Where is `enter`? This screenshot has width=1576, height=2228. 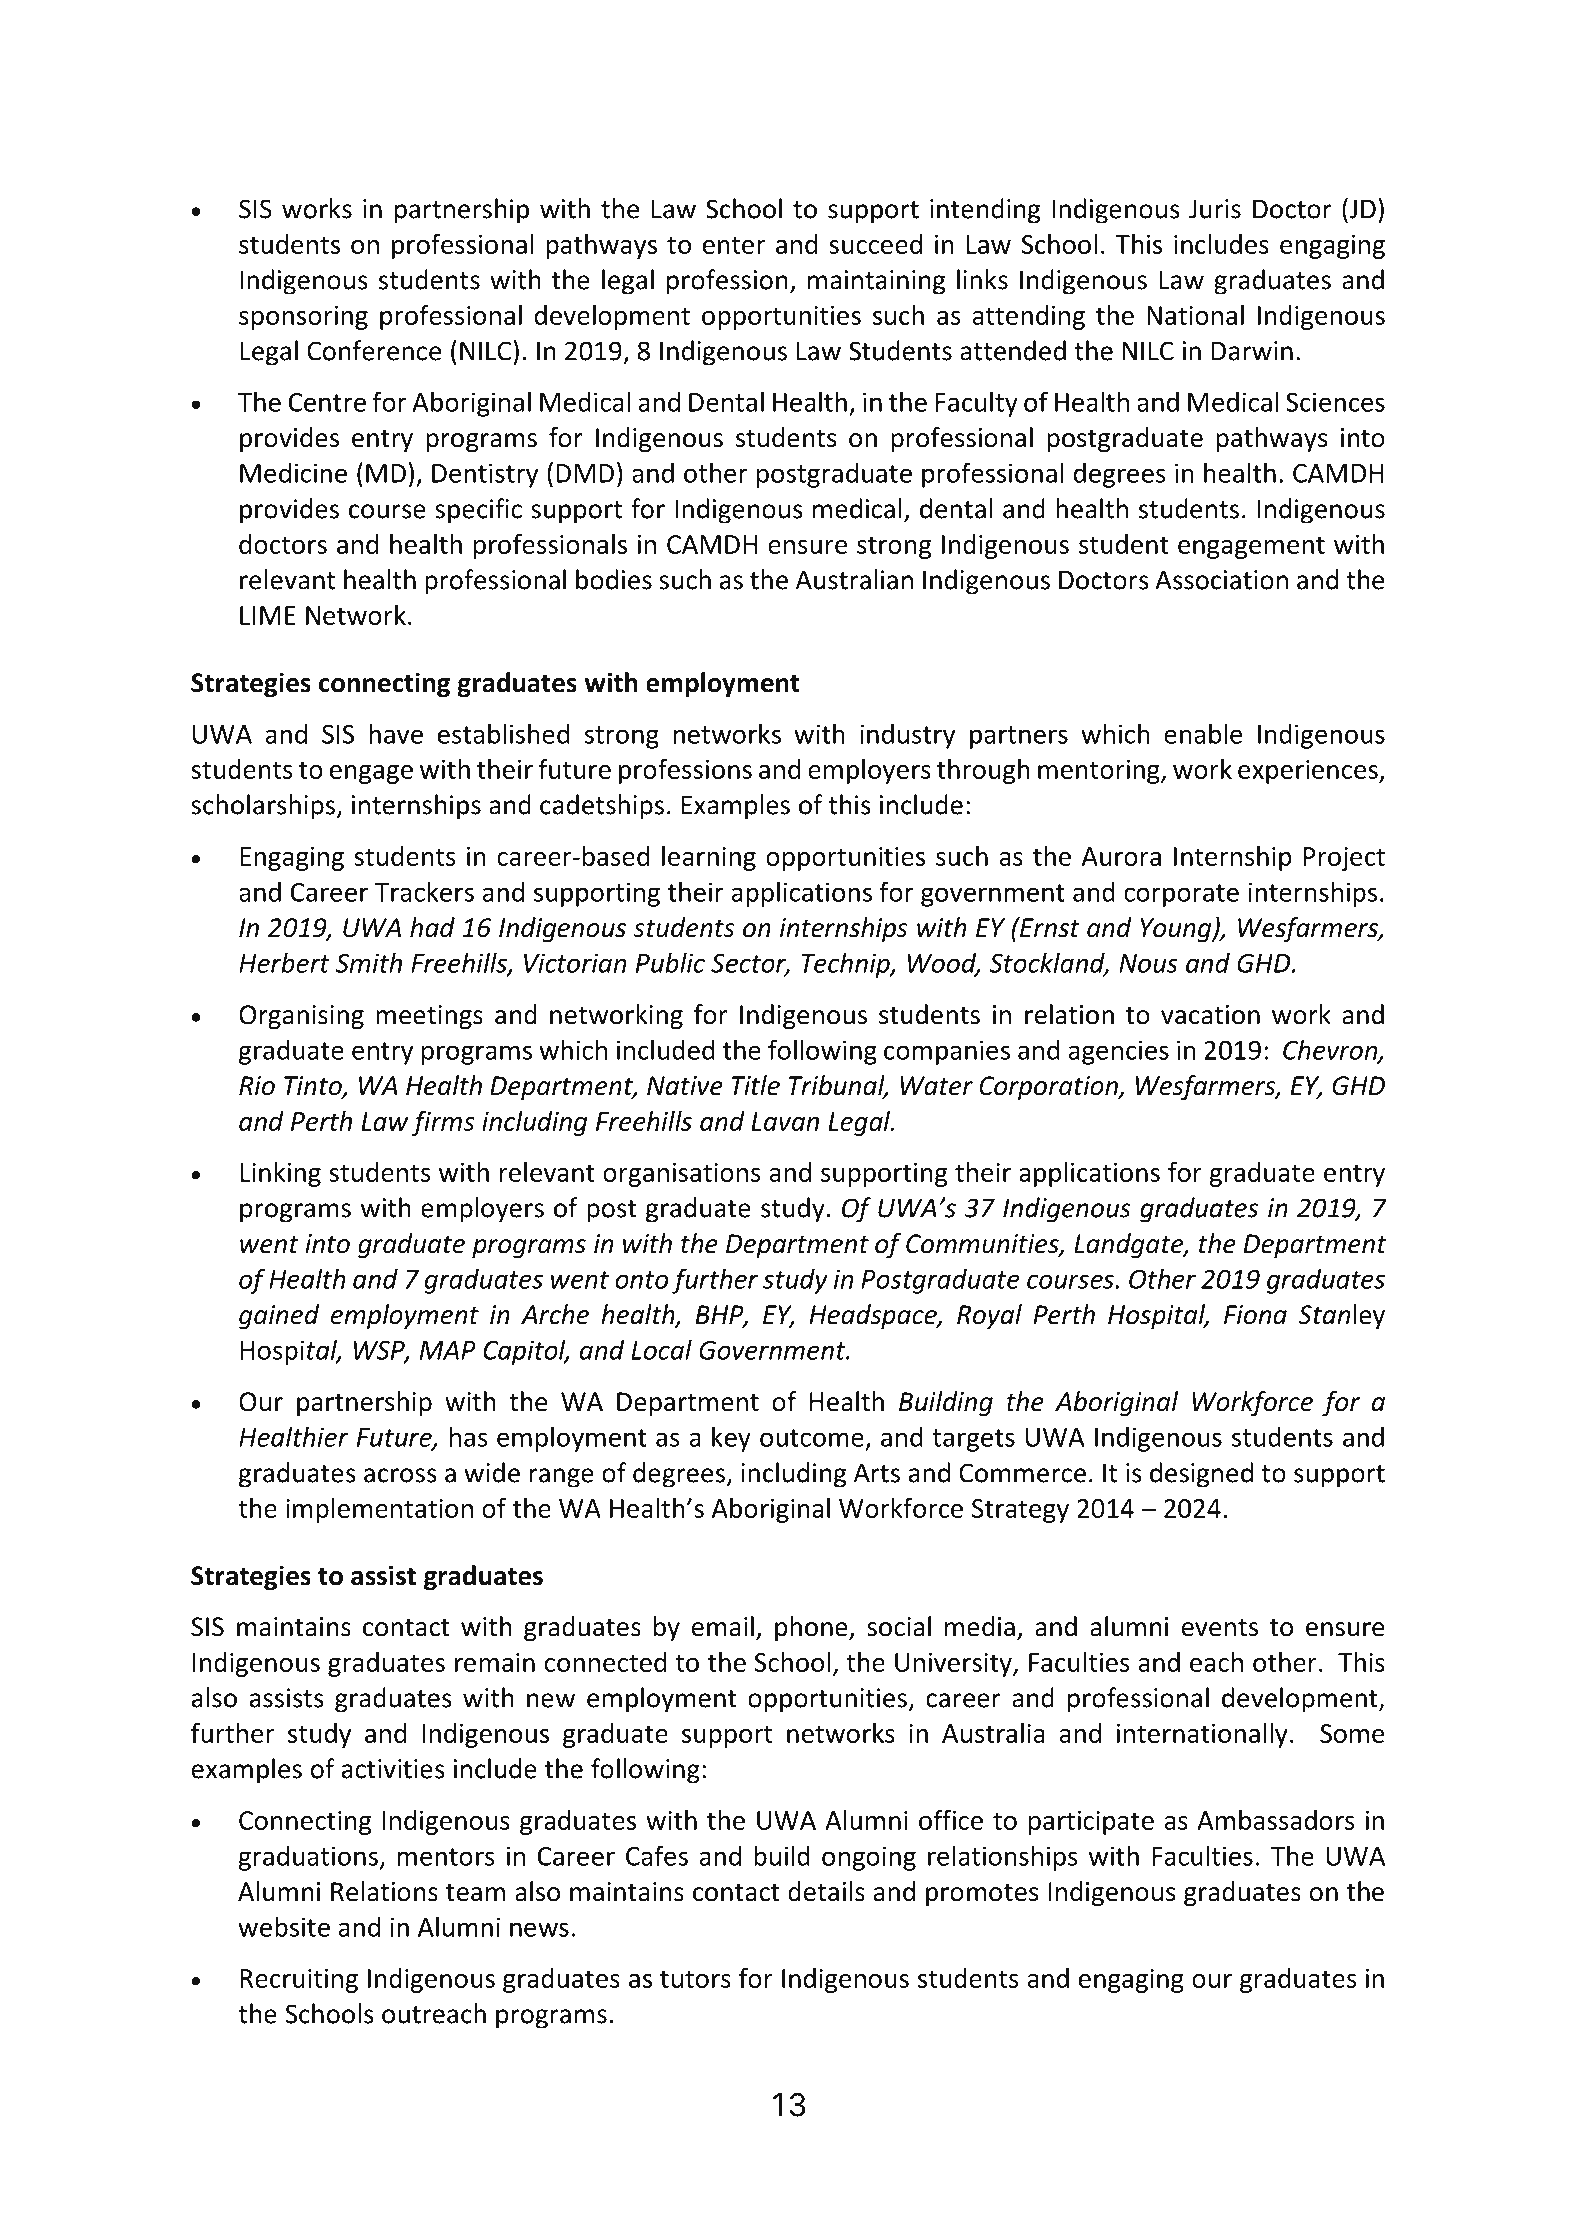
enter is located at coordinates (734, 245).
